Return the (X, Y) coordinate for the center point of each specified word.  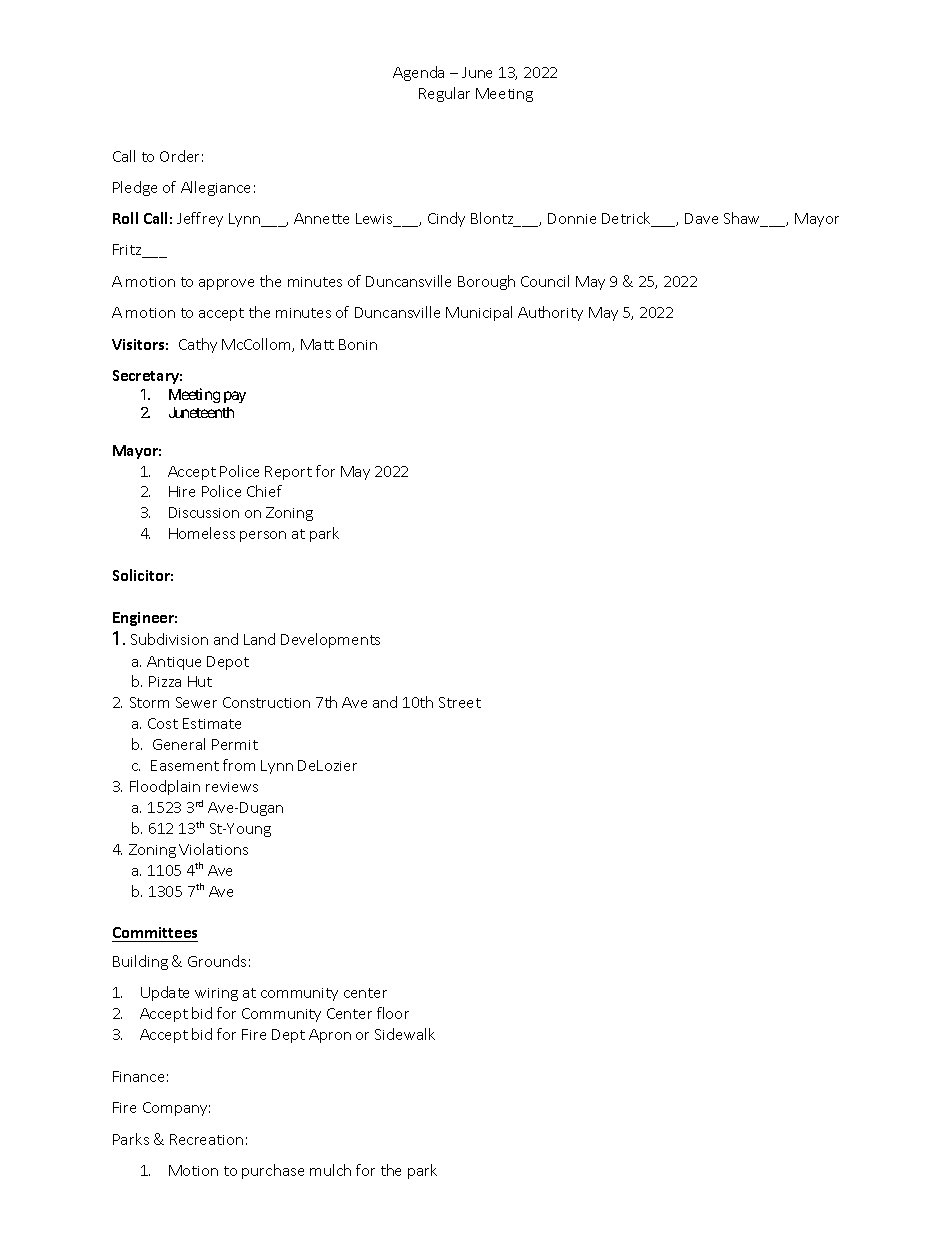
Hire (182, 491)
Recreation (206, 1139)
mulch (330, 1170)
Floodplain (165, 787)
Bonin (358, 344)
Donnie (572, 218)
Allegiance (215, 188)
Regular (444, 94)
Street (460, 702)
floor (393, 1013)
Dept (288, 1036)
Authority (550, 313)
